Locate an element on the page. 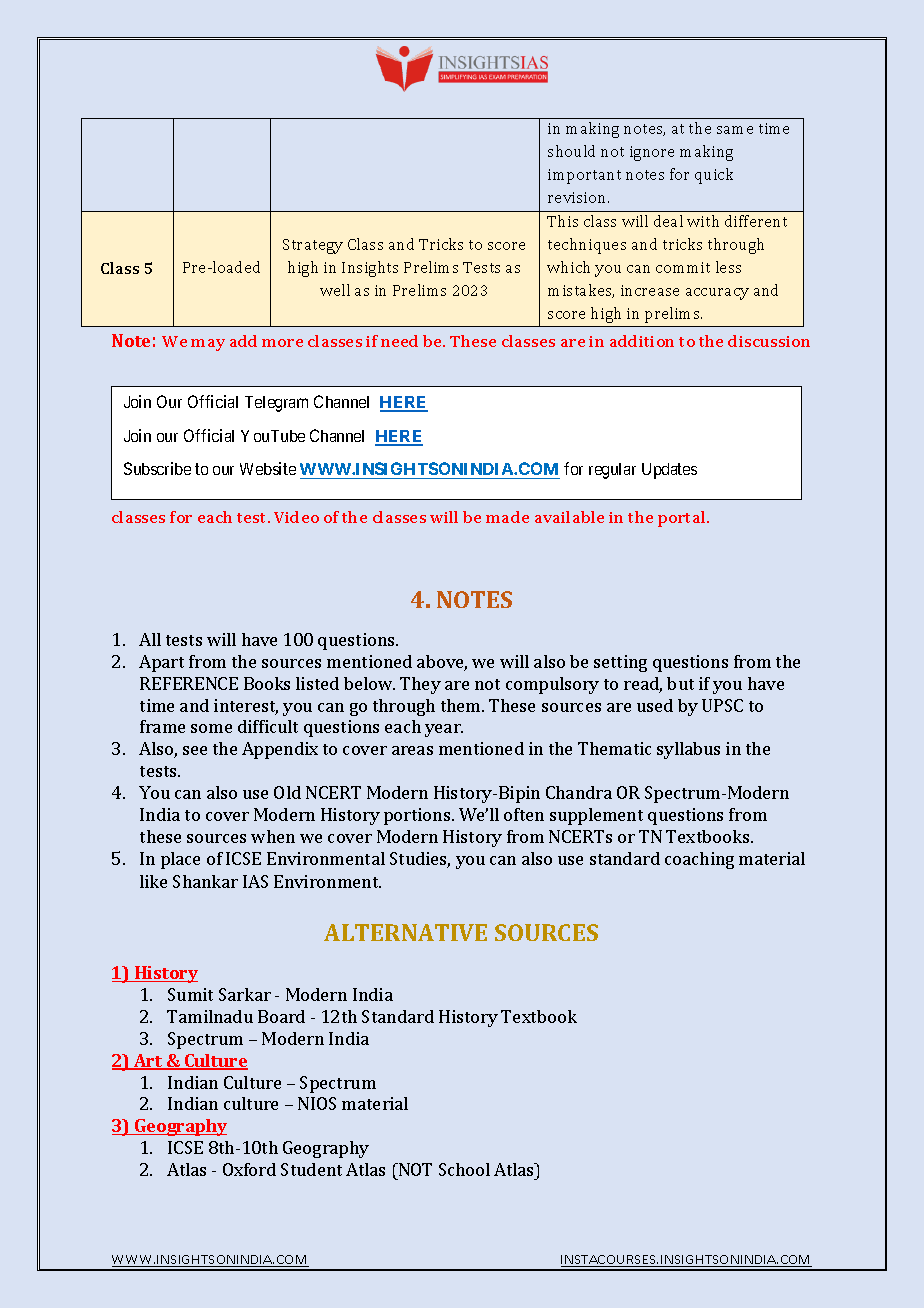  They is located at coordinates (420, 685).
